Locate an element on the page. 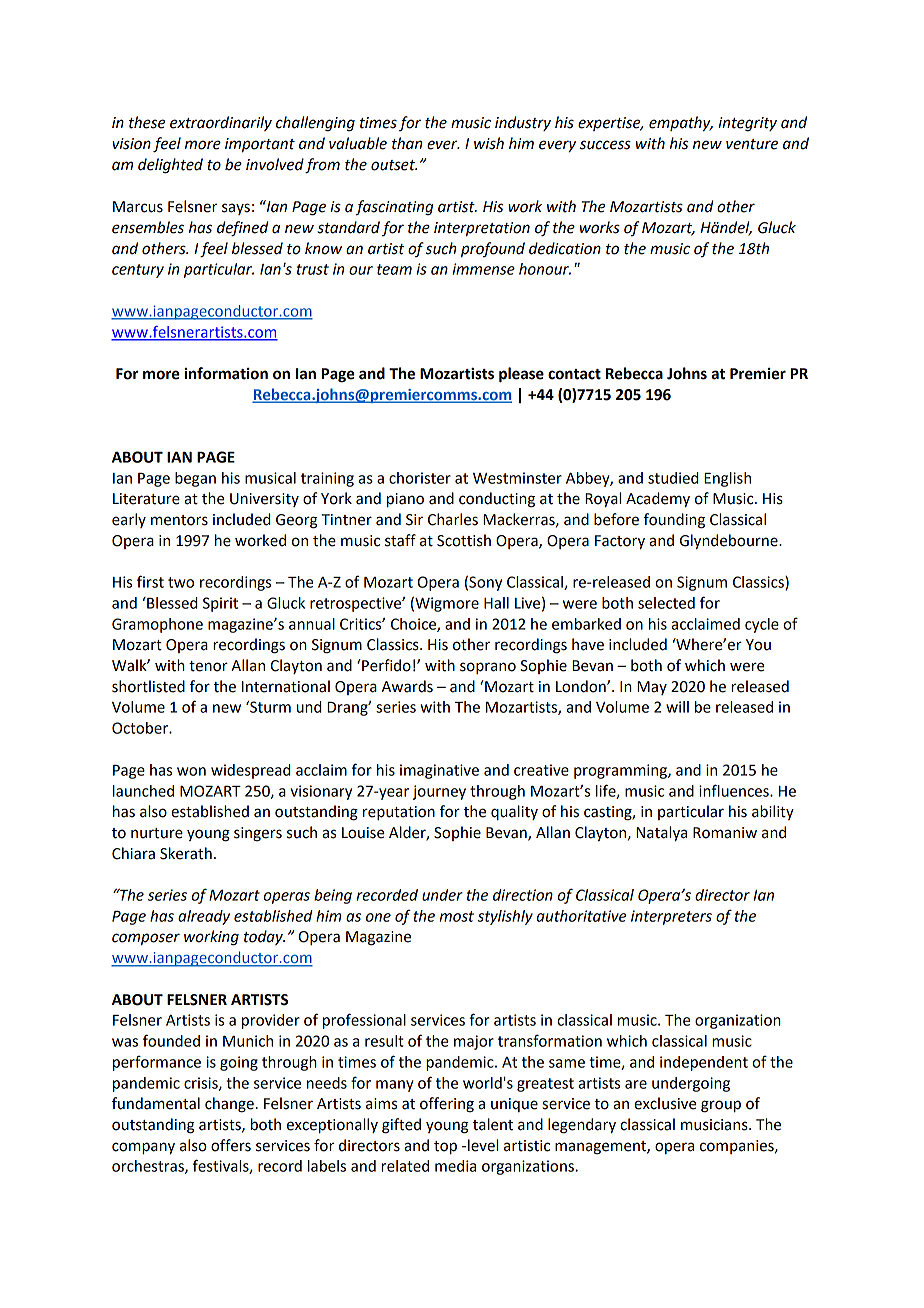 The width and height of the image is (924, 1308). tenor is located at coordinates (208, 666).
